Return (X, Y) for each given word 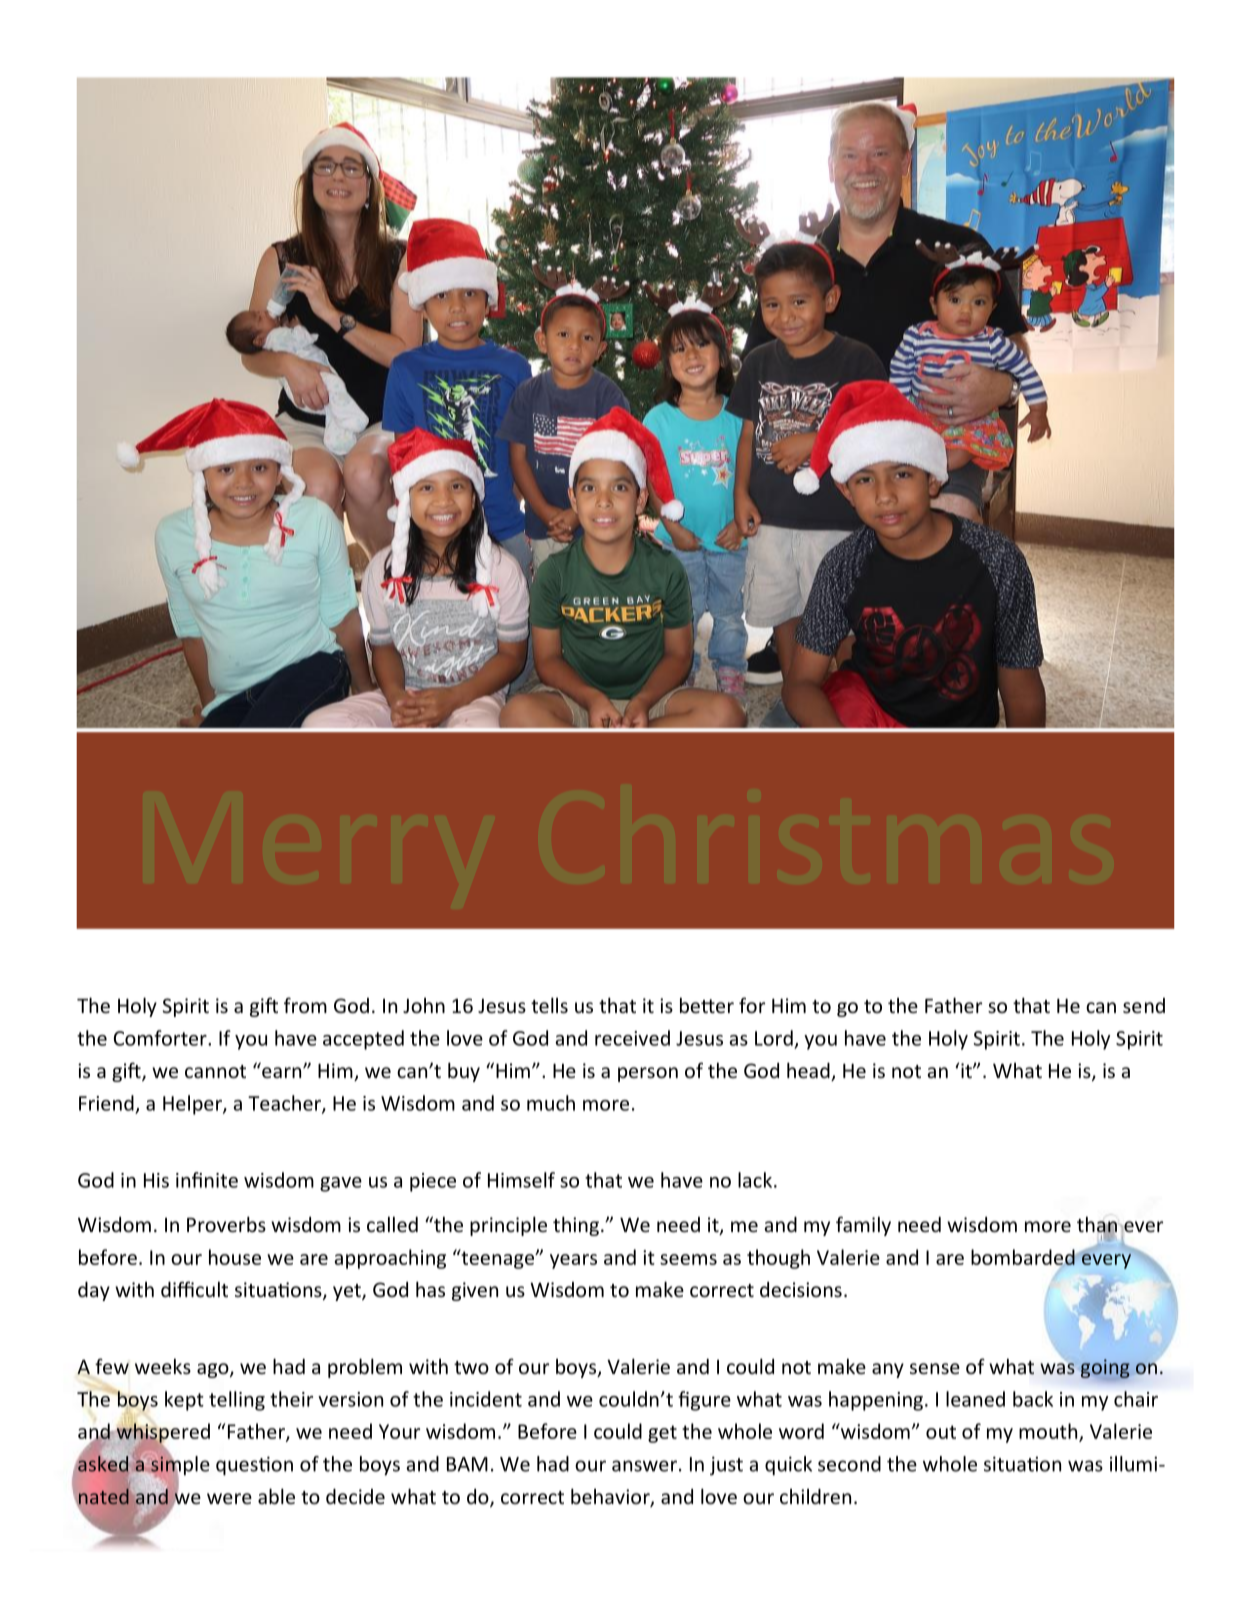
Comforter (161, 1038)
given (475, 1291)
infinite (207, 1180)
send (1144, 1005)
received (632, 1038)
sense (935, 1368)
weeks (163, 1366)
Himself (521, 1180)
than (1097, 1225)
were (229, 1498)
